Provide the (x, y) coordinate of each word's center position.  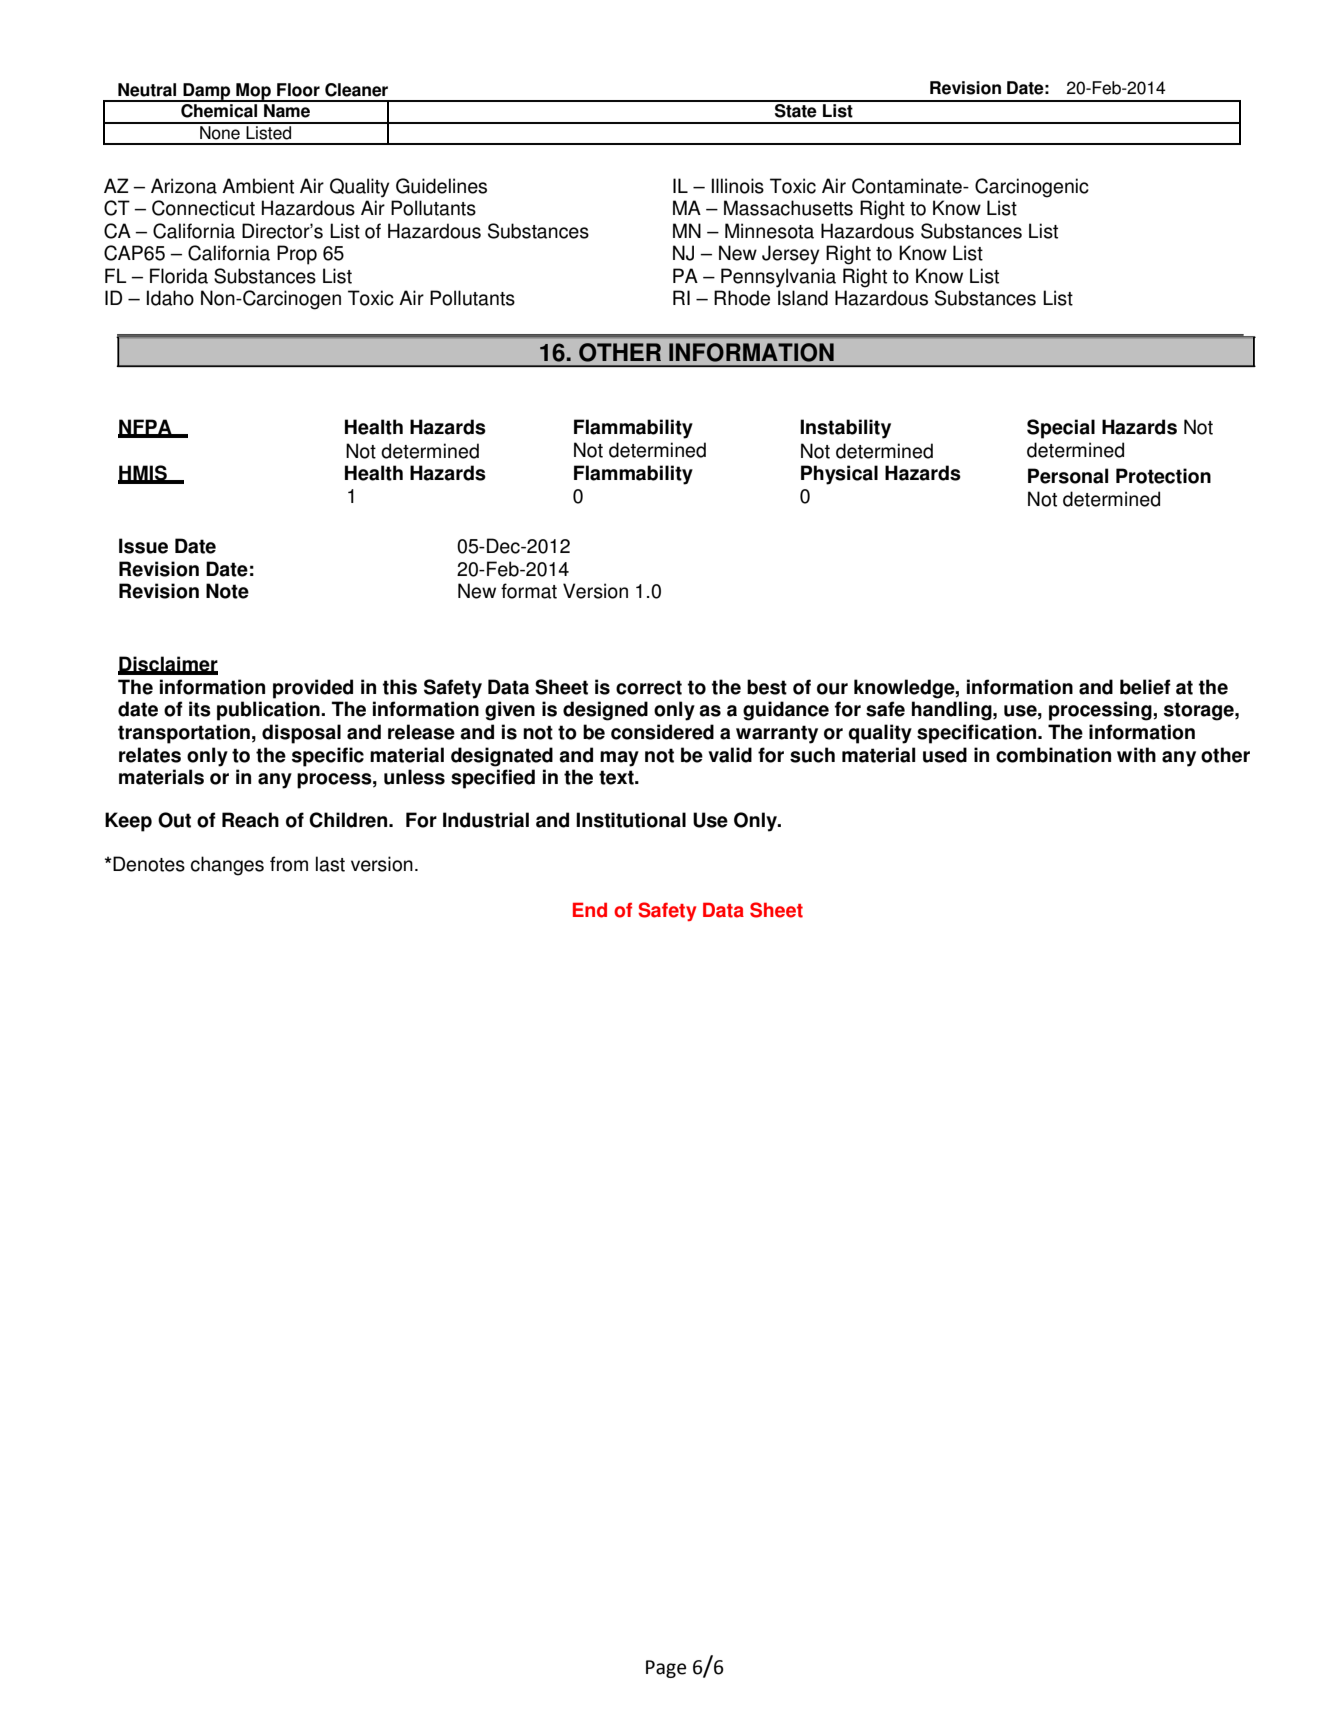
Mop (253, 92)
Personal (1068, 476)
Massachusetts (788, 208)
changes (227, 866)
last (330, 864)
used (945, 755)
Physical (839, 475)
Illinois (738, 186)
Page (666, 1669)
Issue (143, 546)
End (590, 910)
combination (1053, 755)
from (289, 864)
